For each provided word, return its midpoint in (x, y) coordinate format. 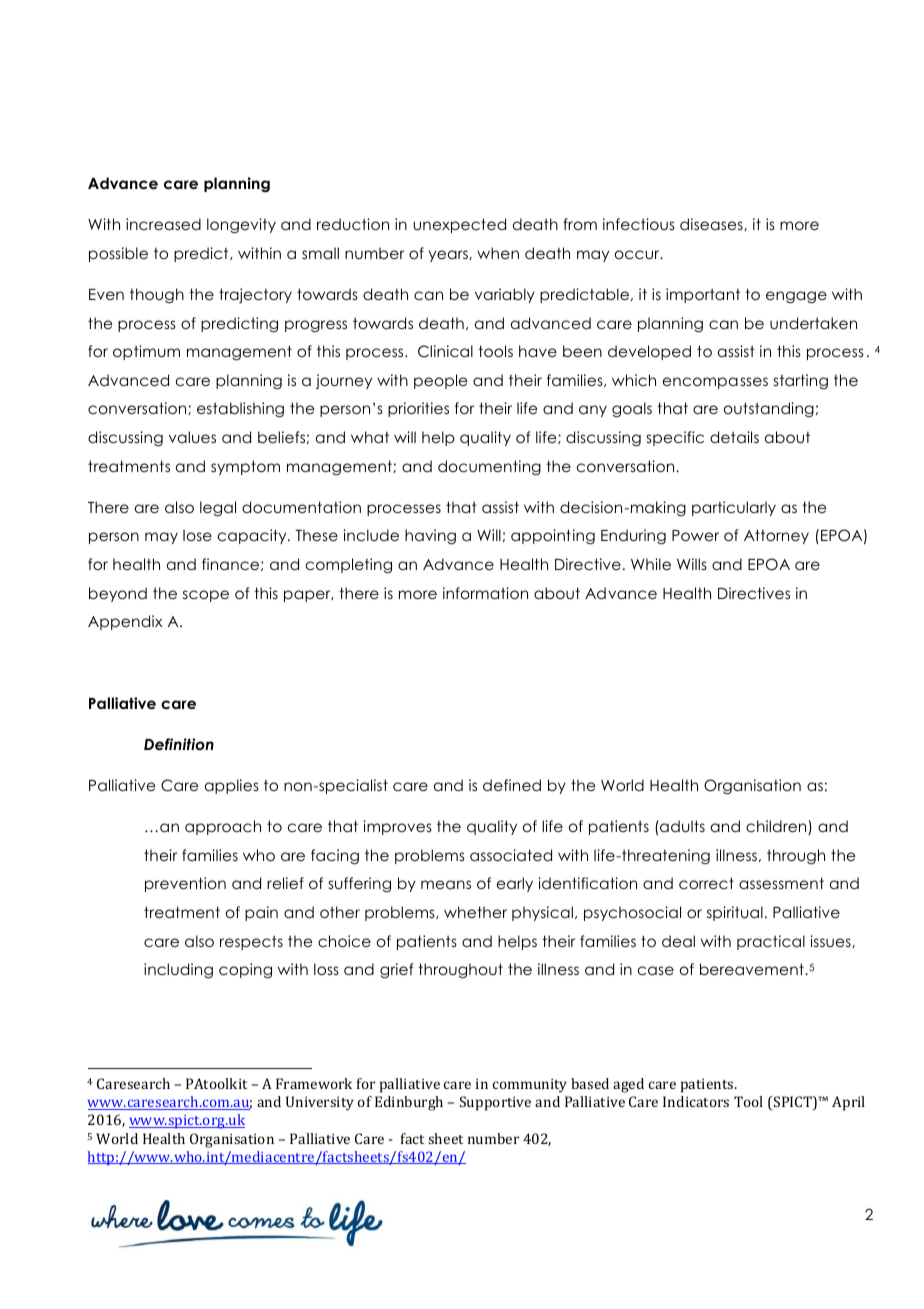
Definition (179, 744)
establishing (240, 410)
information (485, 593)
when (498, 253)
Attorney (776, 536)
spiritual (735, 913)
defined (512, 785)
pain (261, 913)
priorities (418, 409)
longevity (241, 226)
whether (475, 912)
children (777, 827)
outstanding (769, 409)
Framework (314, 1083)
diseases (712, 224)
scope (206, 596)
